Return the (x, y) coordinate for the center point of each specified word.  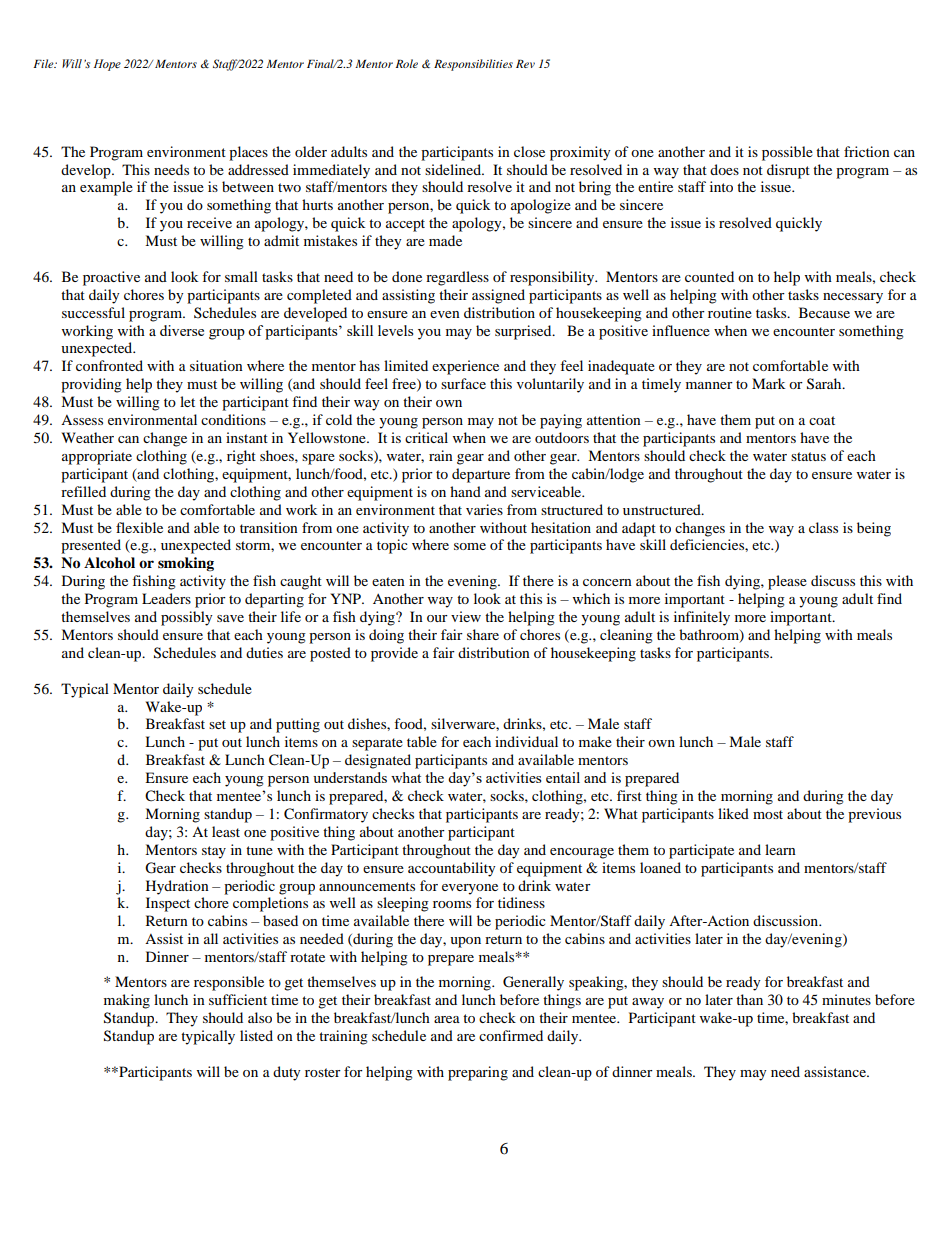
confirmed (511, 1035)
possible (787, 153)
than (749, 999)
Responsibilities (473, 65)
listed (256, 1035)
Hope (107, 65)
